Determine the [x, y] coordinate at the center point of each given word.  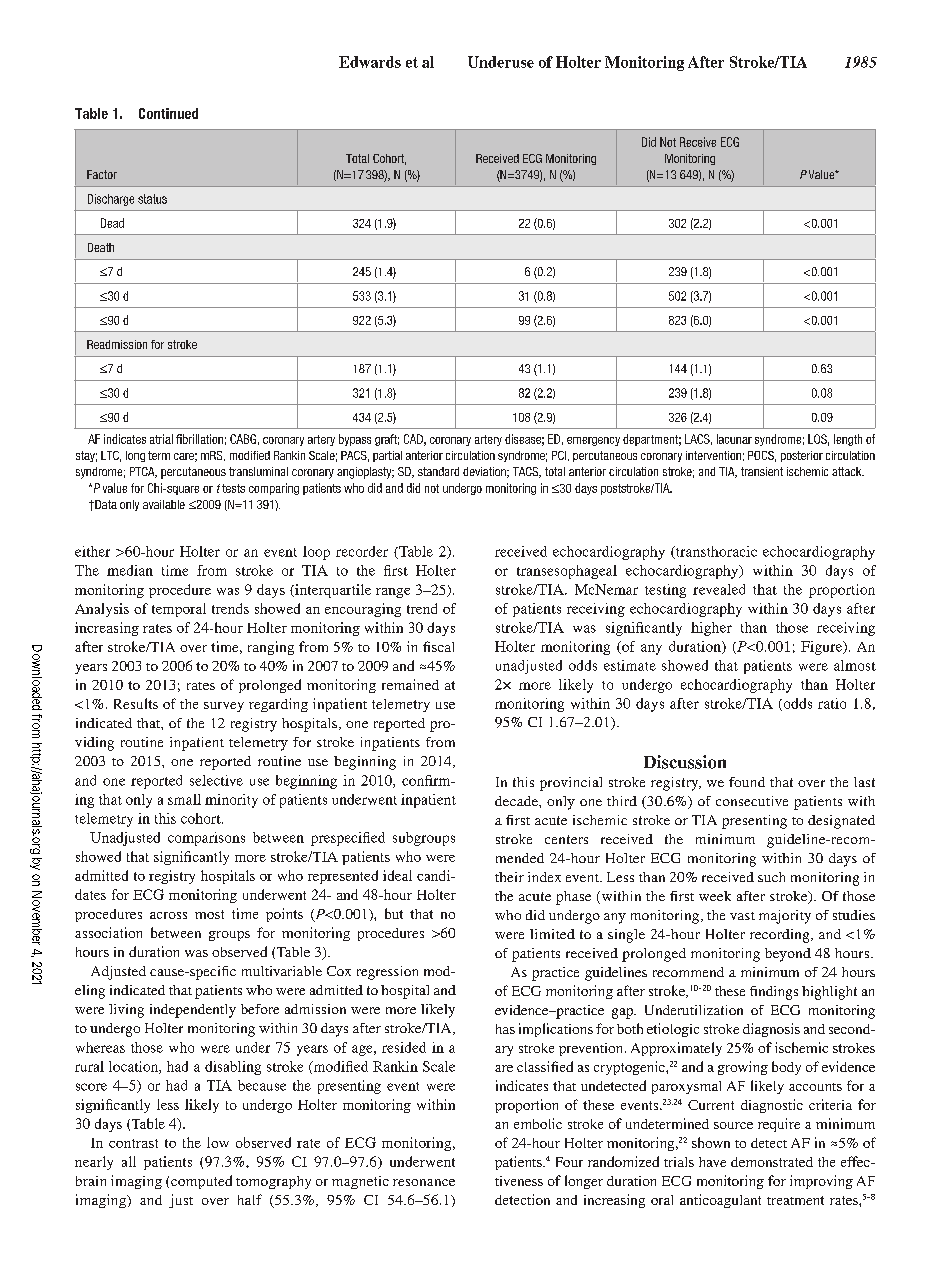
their [509, 877]
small [184, 799]
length [848, 440]
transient [762, 471]
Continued [168, 113]
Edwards [370, 62]
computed [201, 1182]
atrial [161, 439]
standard [438, 471]
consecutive [752, 801]
